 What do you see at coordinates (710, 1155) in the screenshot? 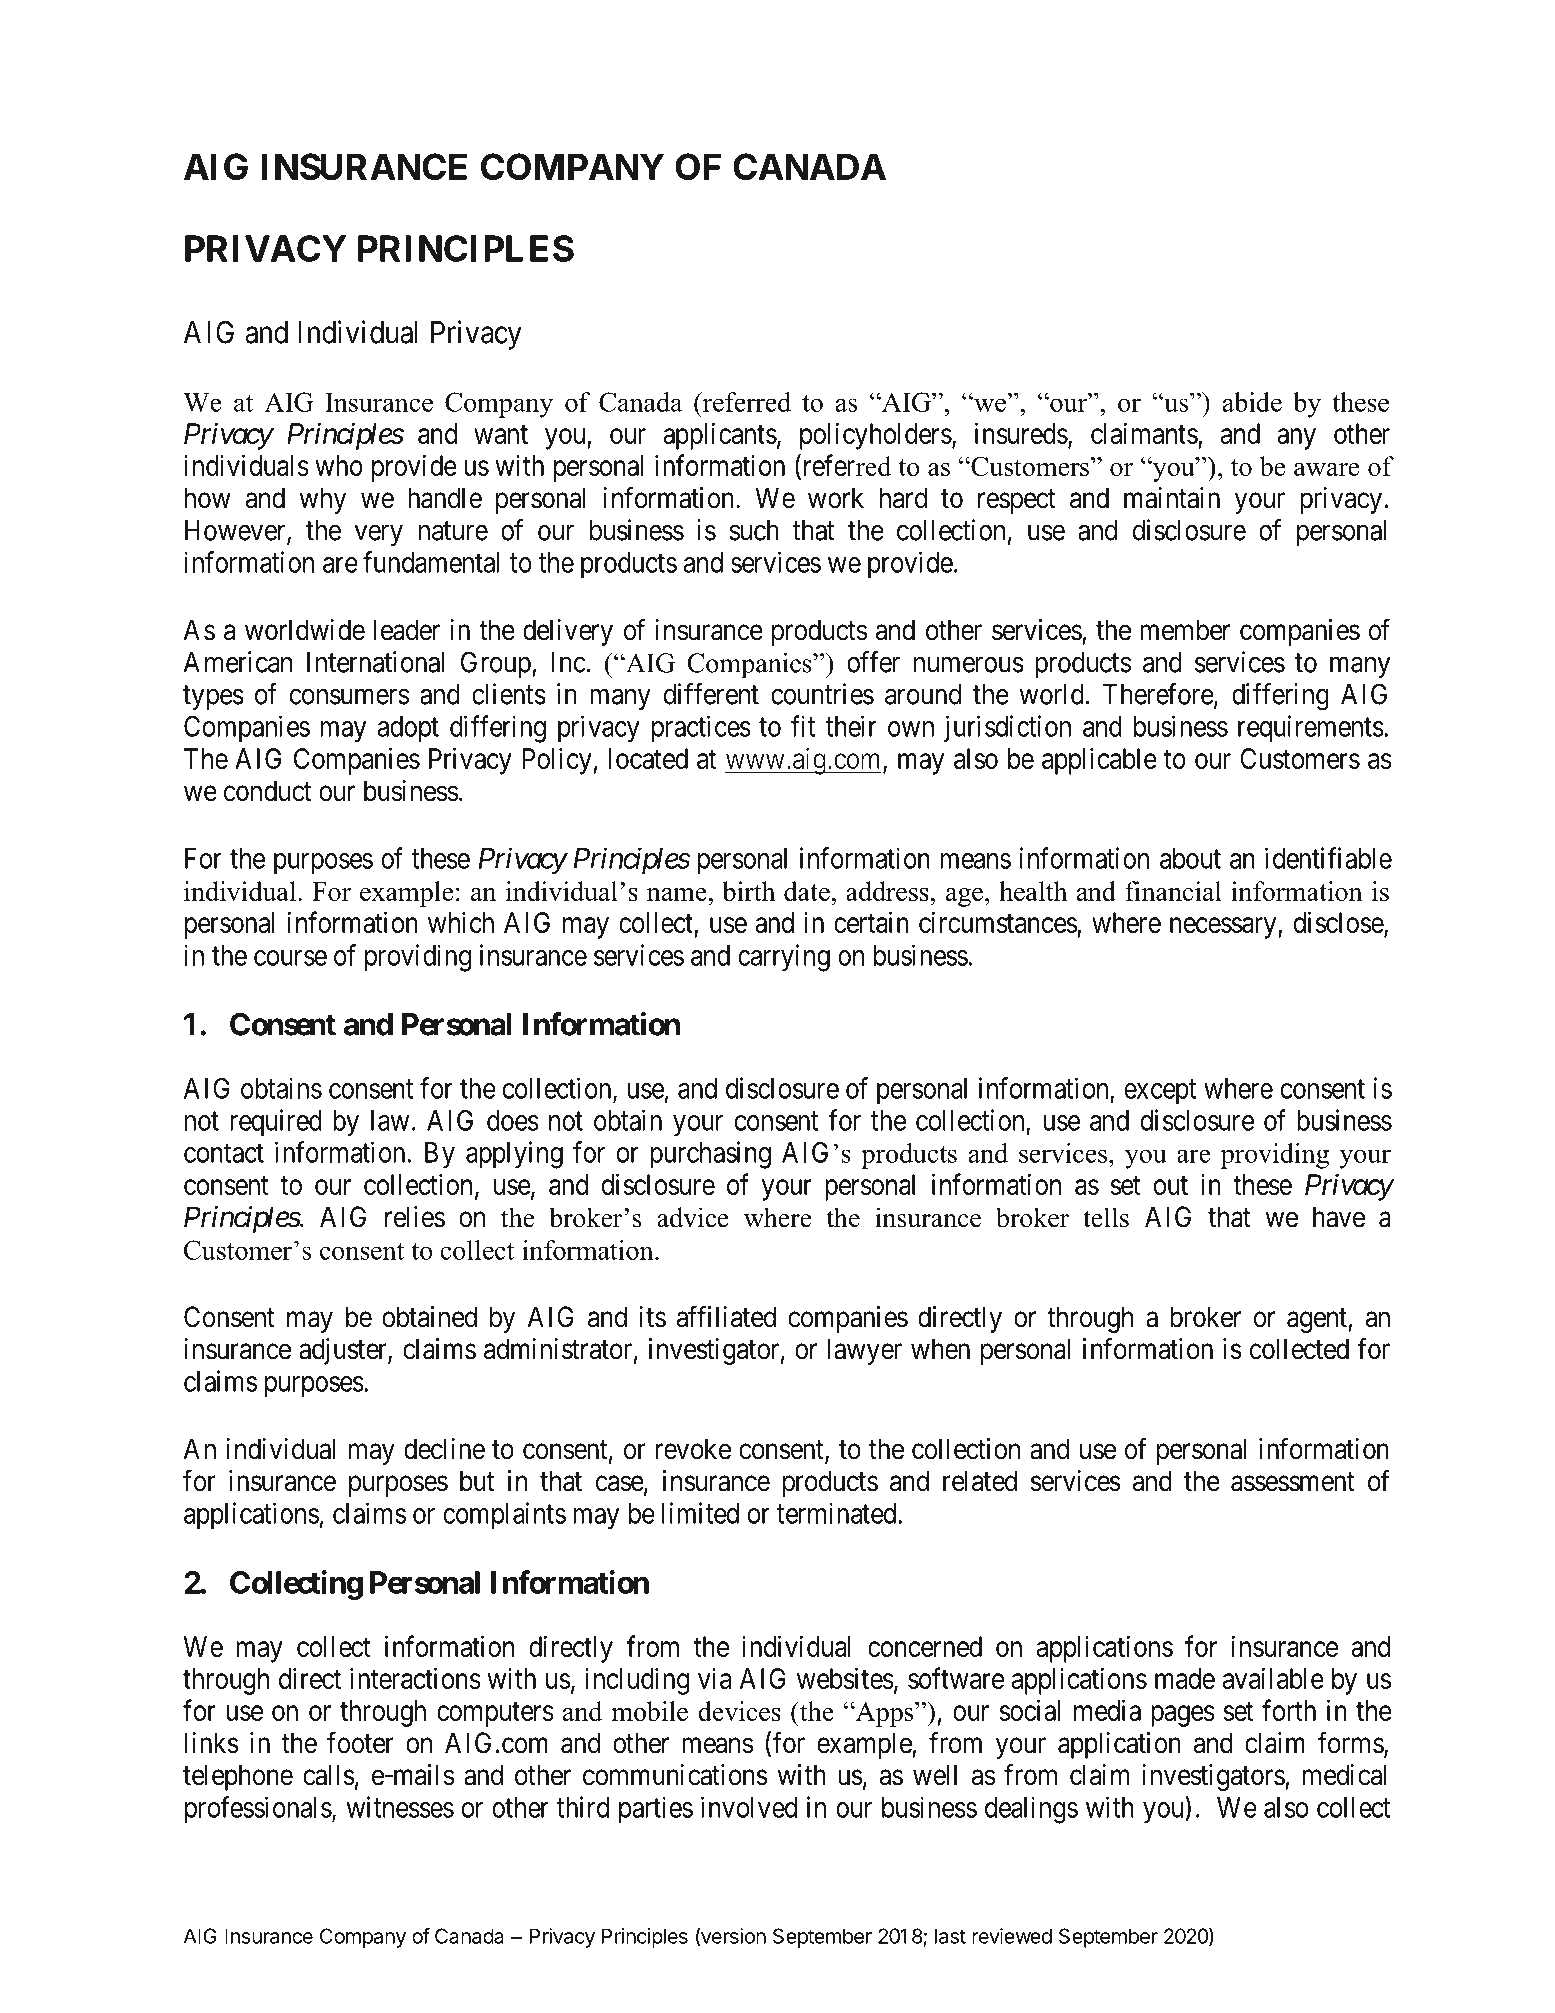
I see `purchasing` at bounding box center [710, 1155].
